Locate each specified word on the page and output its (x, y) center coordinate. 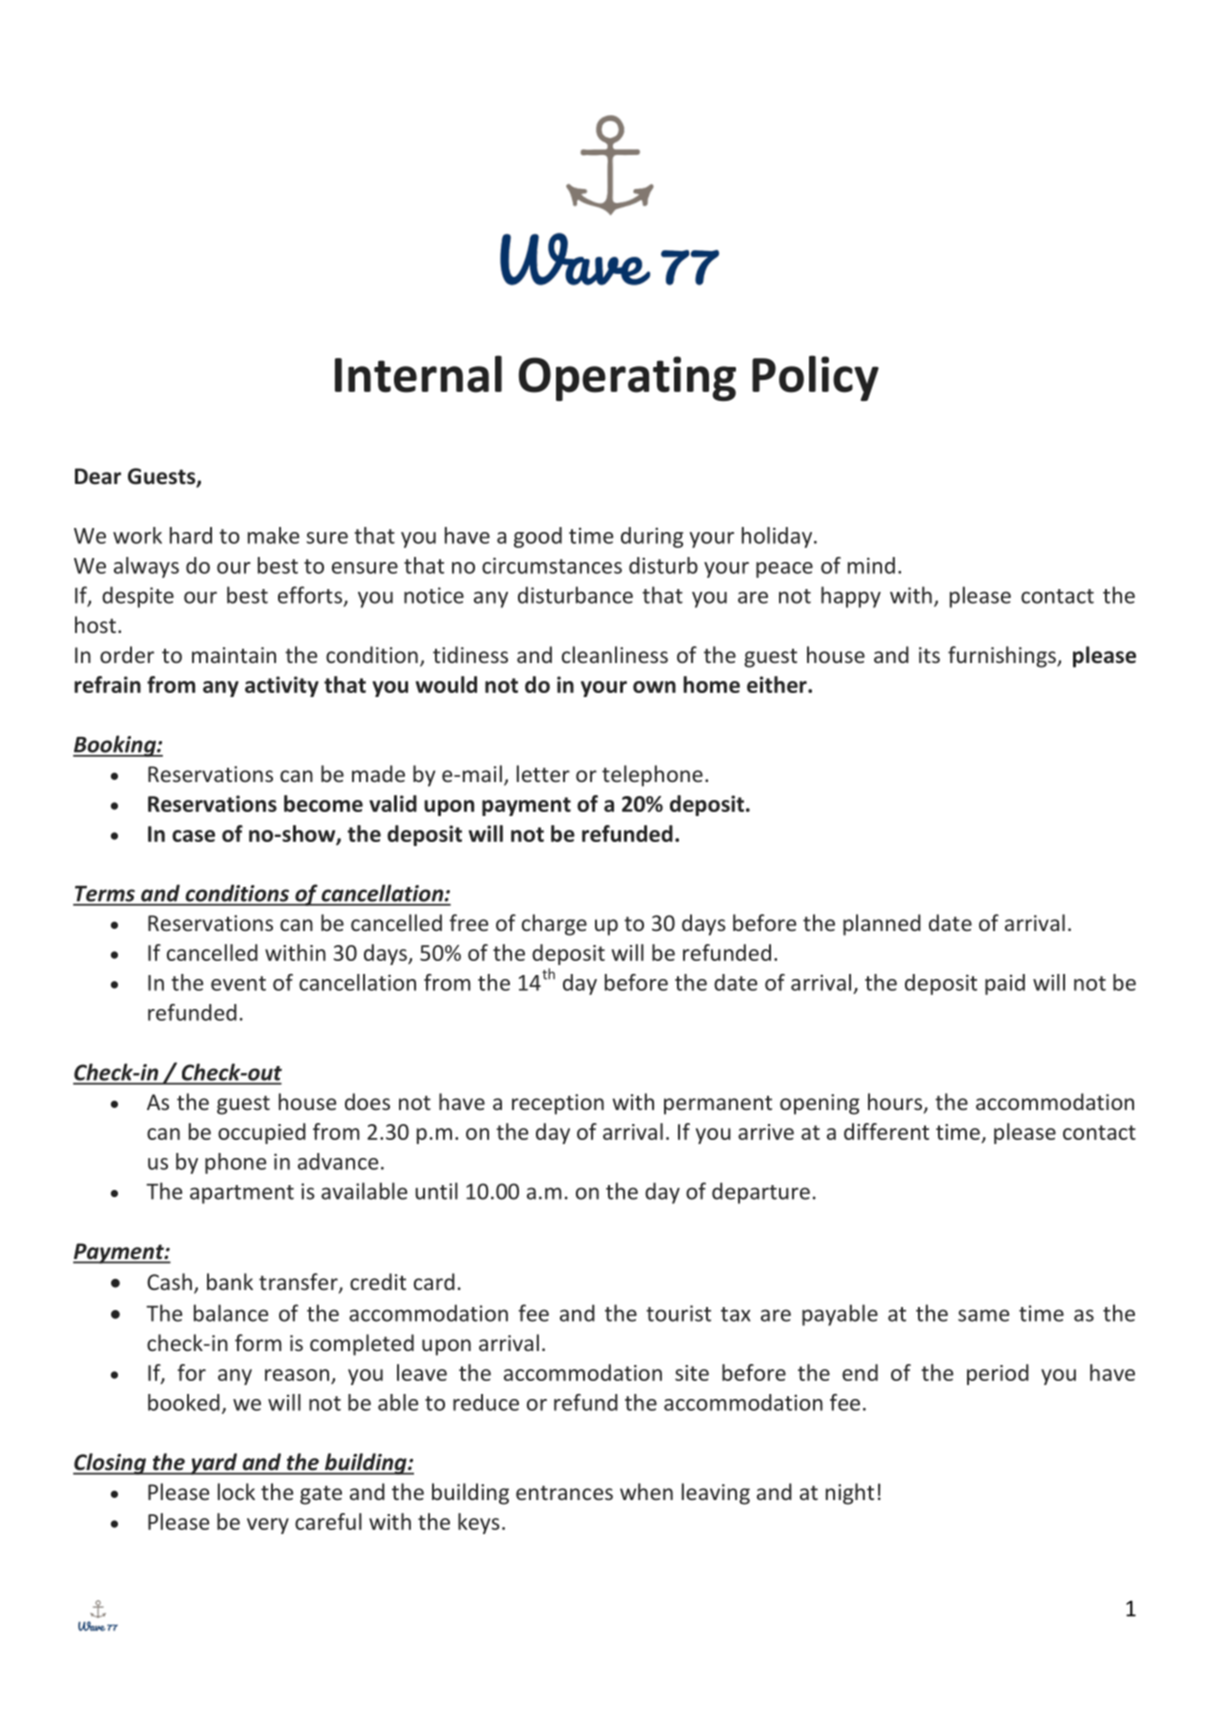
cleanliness (615, 654)
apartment (242, 1194)
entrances (564, 1492)
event (238, 983)
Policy (815, 378)
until (436, 1191)
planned (882, 925)
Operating (627, 378)
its (929, 655)
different (886, 1131)
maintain (234, 655)
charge (554, 925)
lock (236, 1491)
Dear (98, 476)
